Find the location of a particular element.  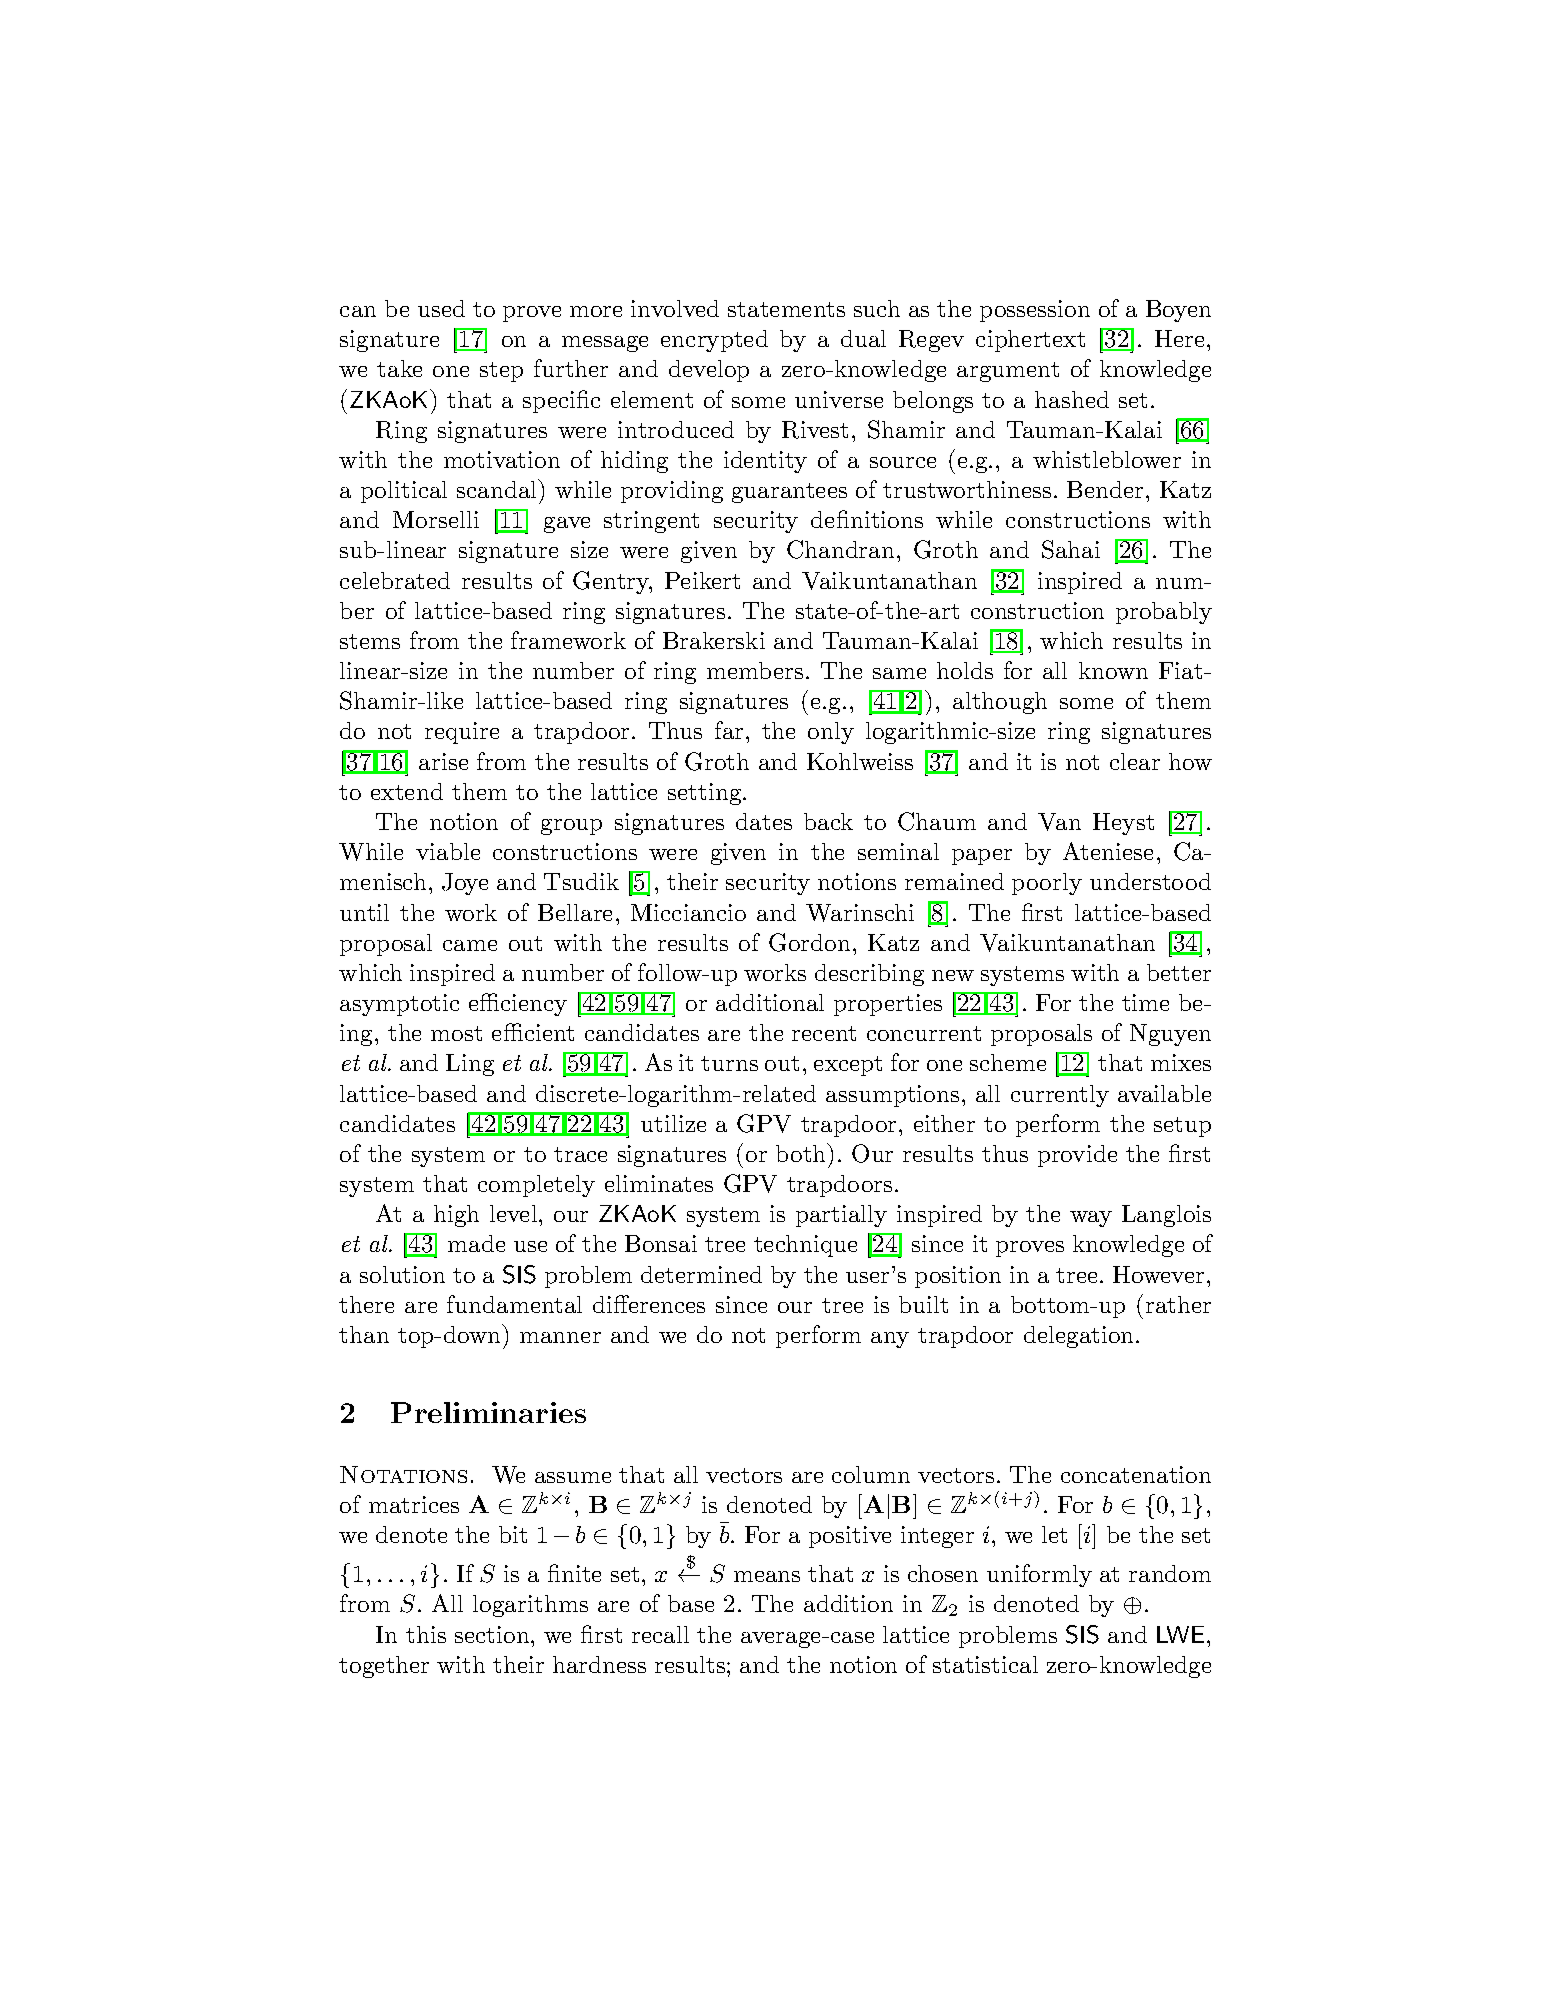

ciphertext is located at coordinates (1030, 341).
